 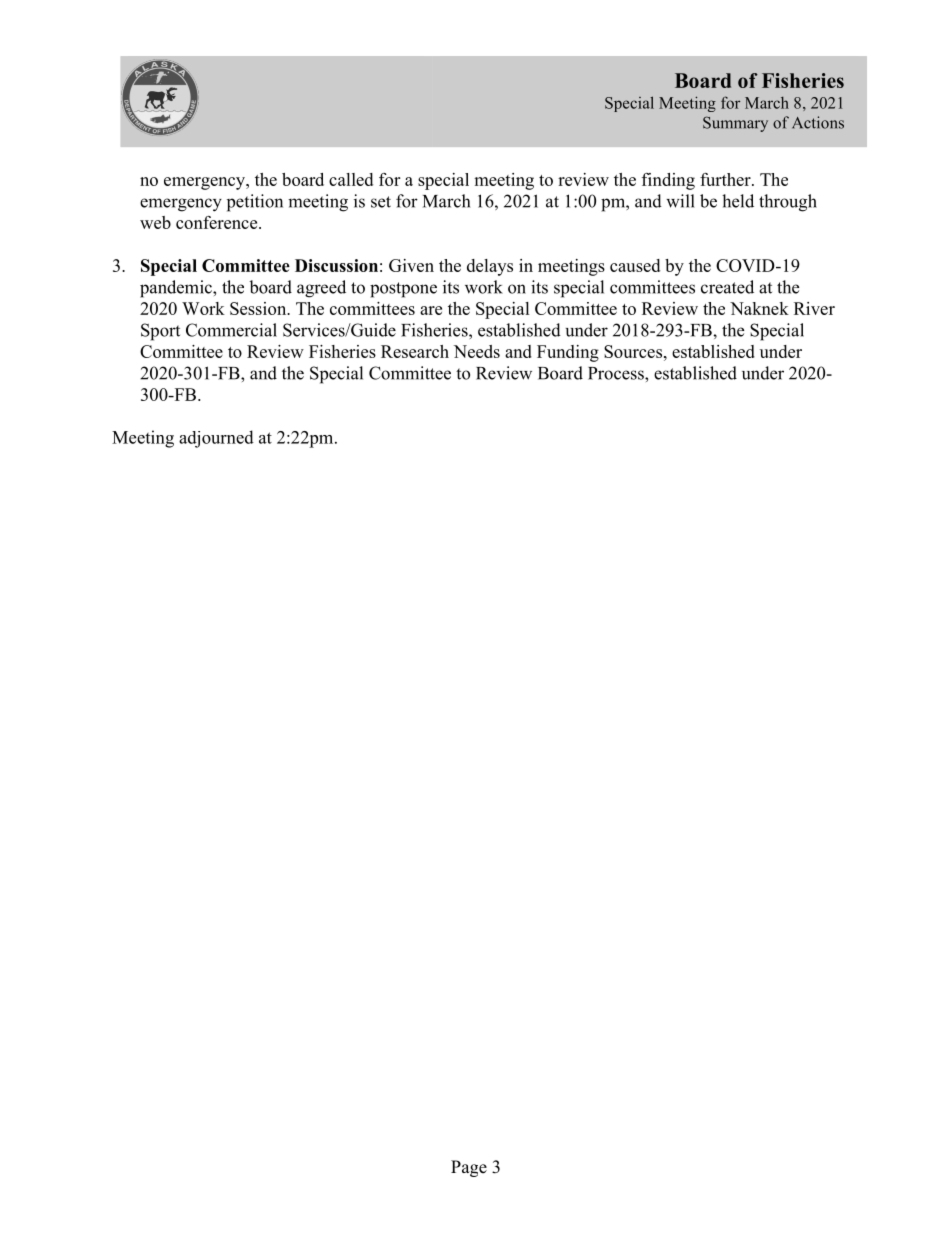 I want to click on petition, so click(x=255, y=203).
